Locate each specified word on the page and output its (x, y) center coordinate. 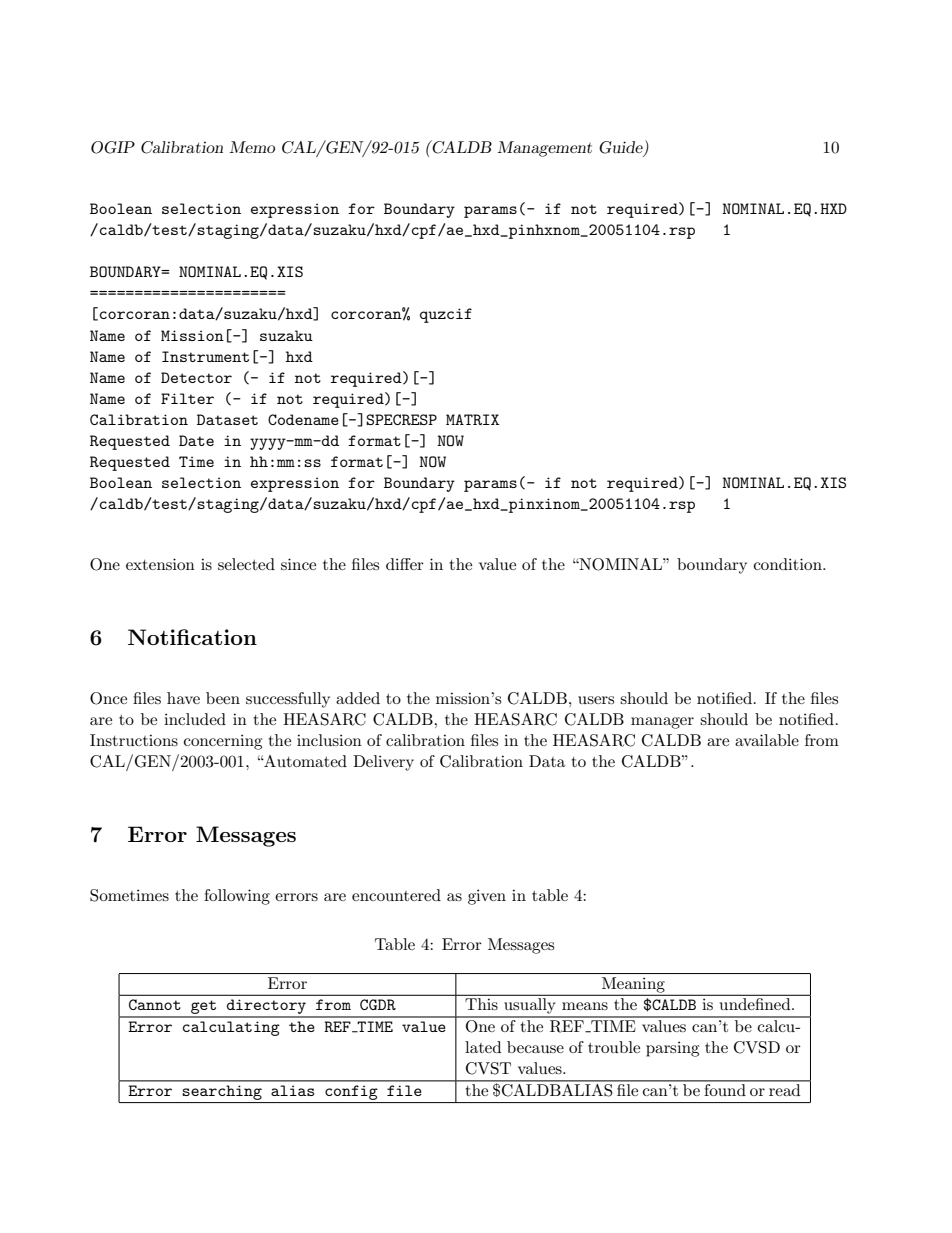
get (204, 1008)
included (195, 719)
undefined (756, 1004)
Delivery (383, 763)
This (482, 1004)
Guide (622, 148)
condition (789, 564)
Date (196, 440)
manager (662, 723)
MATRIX (472, 419)
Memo (252, 147)
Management (544, 149)
